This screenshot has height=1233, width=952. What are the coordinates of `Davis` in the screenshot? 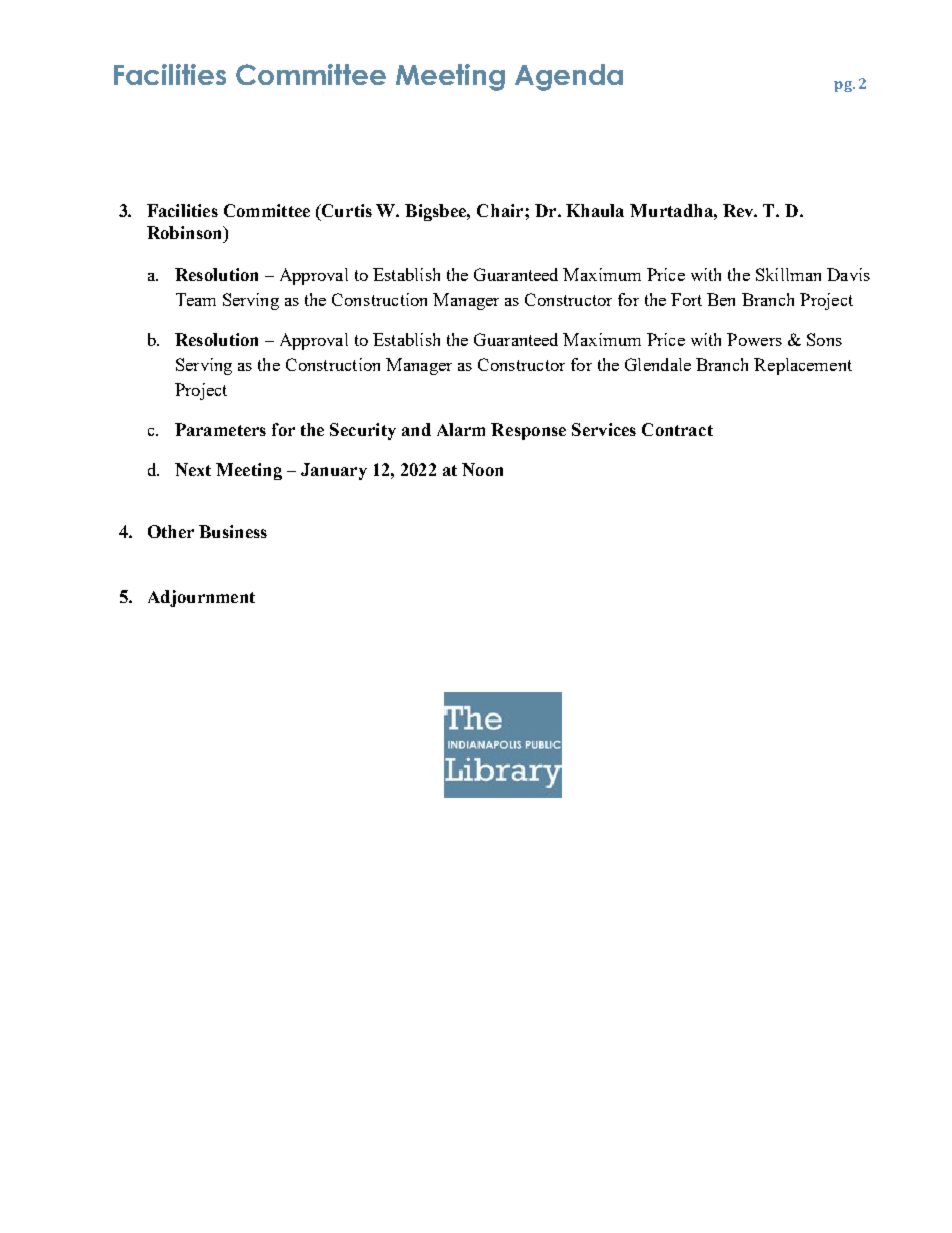 It's located at (848, 274).
